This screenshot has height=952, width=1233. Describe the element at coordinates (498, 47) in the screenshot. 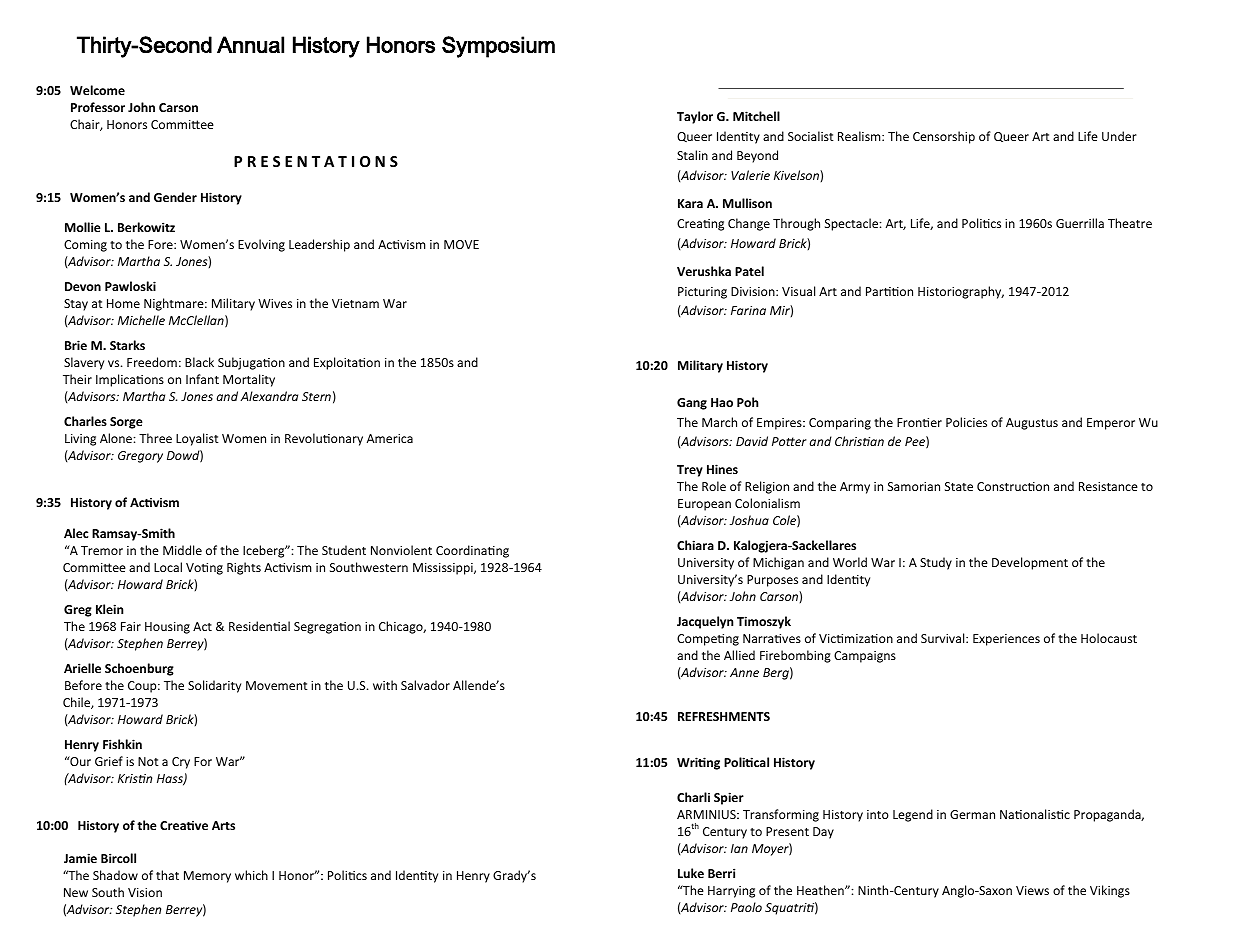

I see `Symposium` at that location.
